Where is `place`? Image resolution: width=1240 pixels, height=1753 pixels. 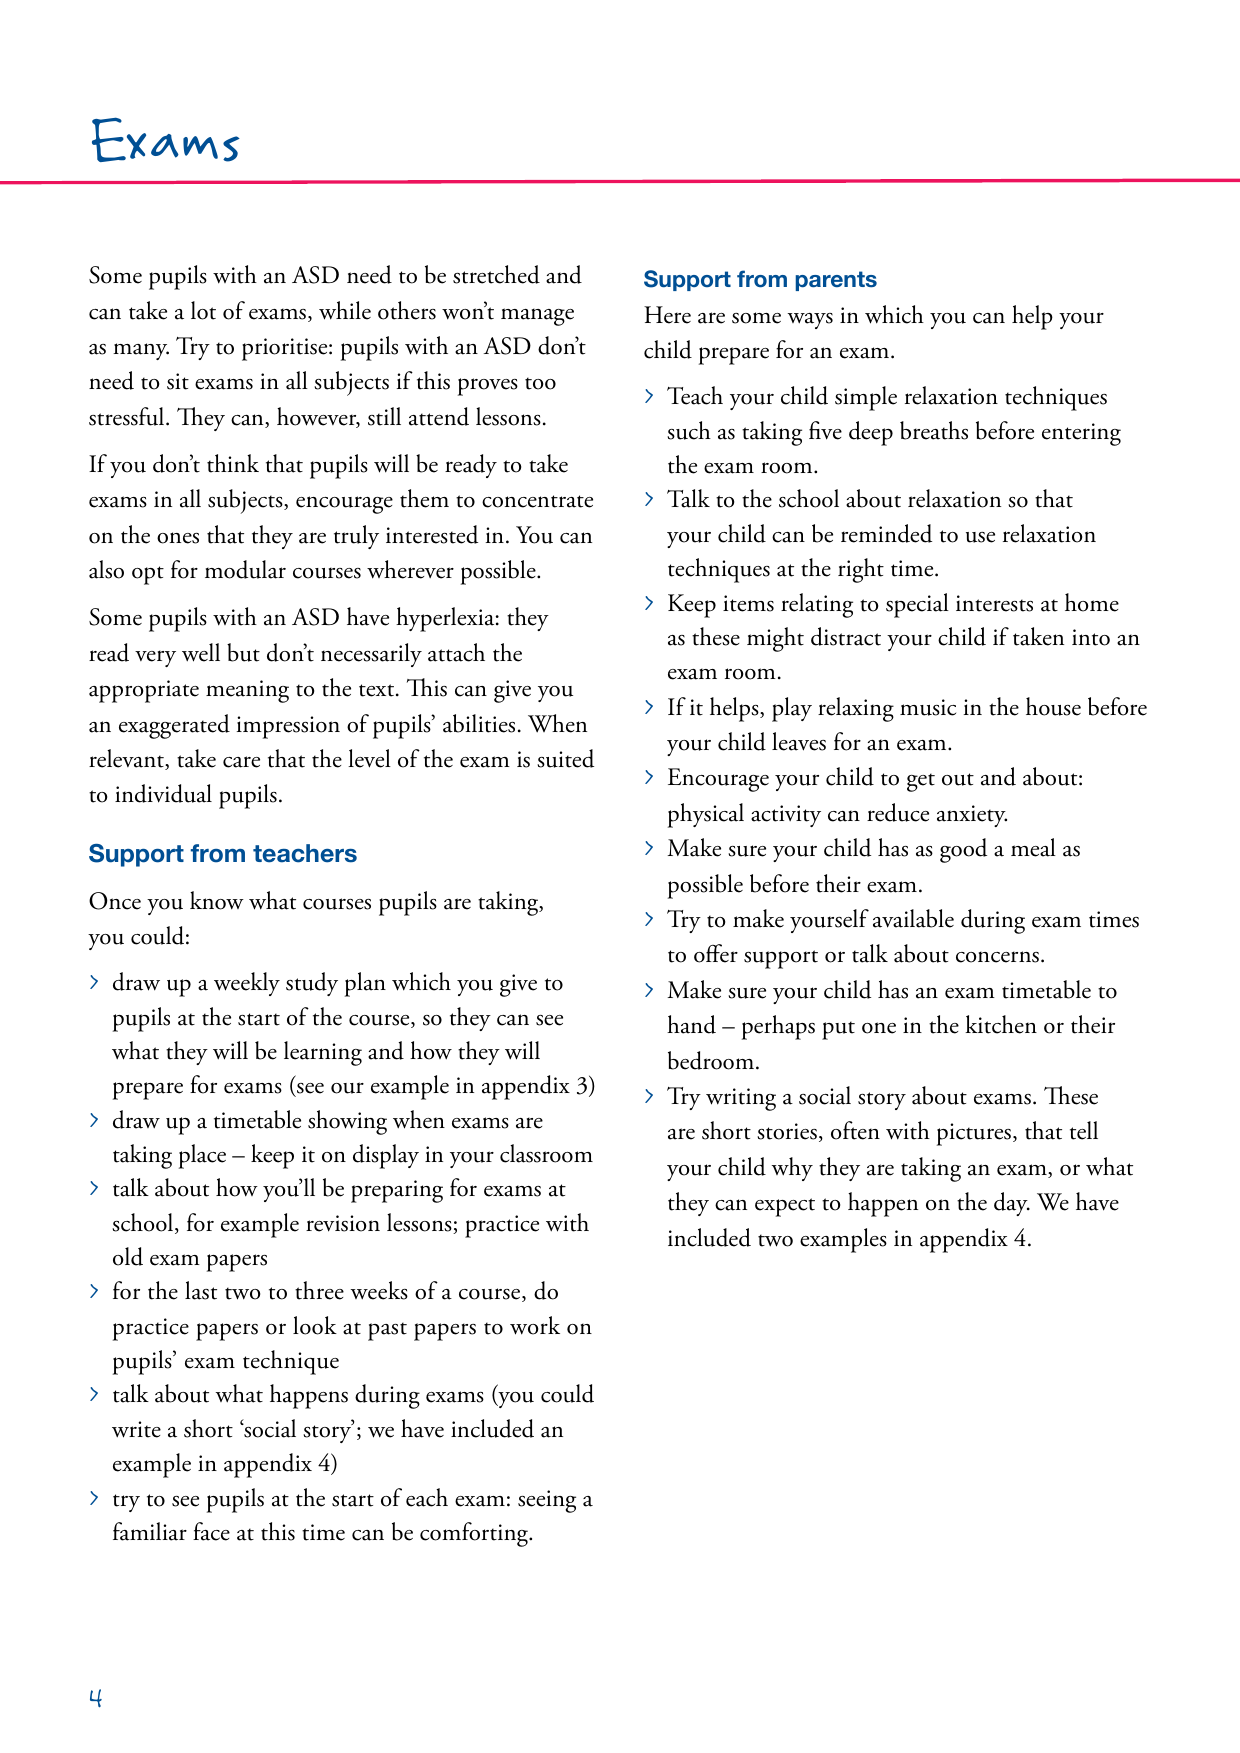
place is located at coordinates (202, 1156).
